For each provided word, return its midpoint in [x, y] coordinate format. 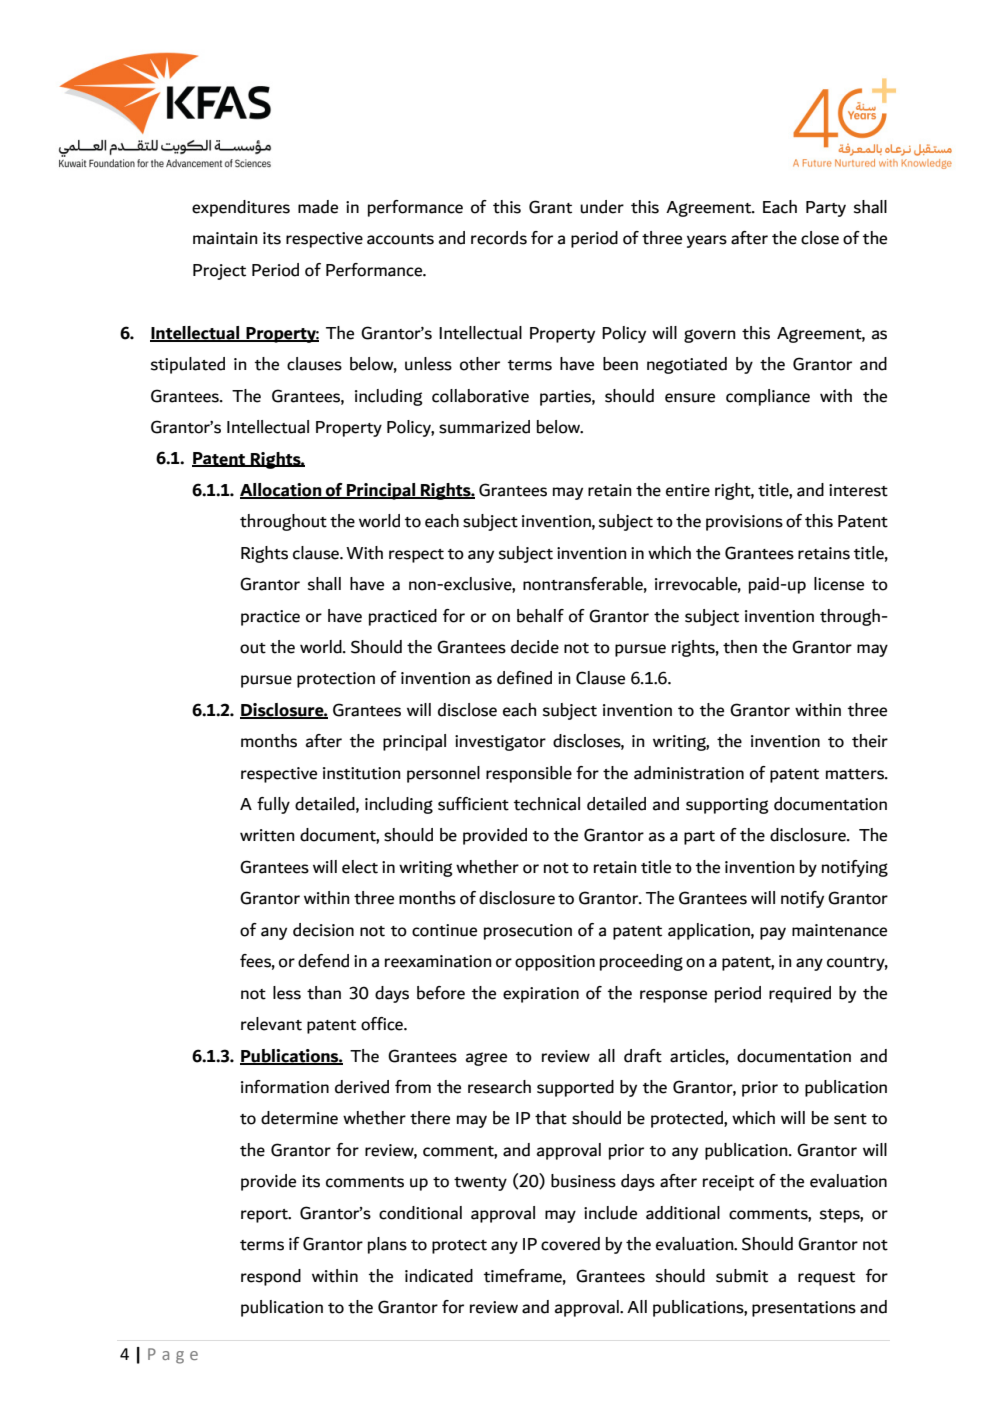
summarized [484, 427]
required [800, 994]
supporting [727, 806]
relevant [271, 1024]
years [707, 241]
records [499, 238]
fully [273, 805]
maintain [225, 238]
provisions [744, 523]
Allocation [282, 490]
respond [271, 1277]
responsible [529, 774]
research [499, 1087]
